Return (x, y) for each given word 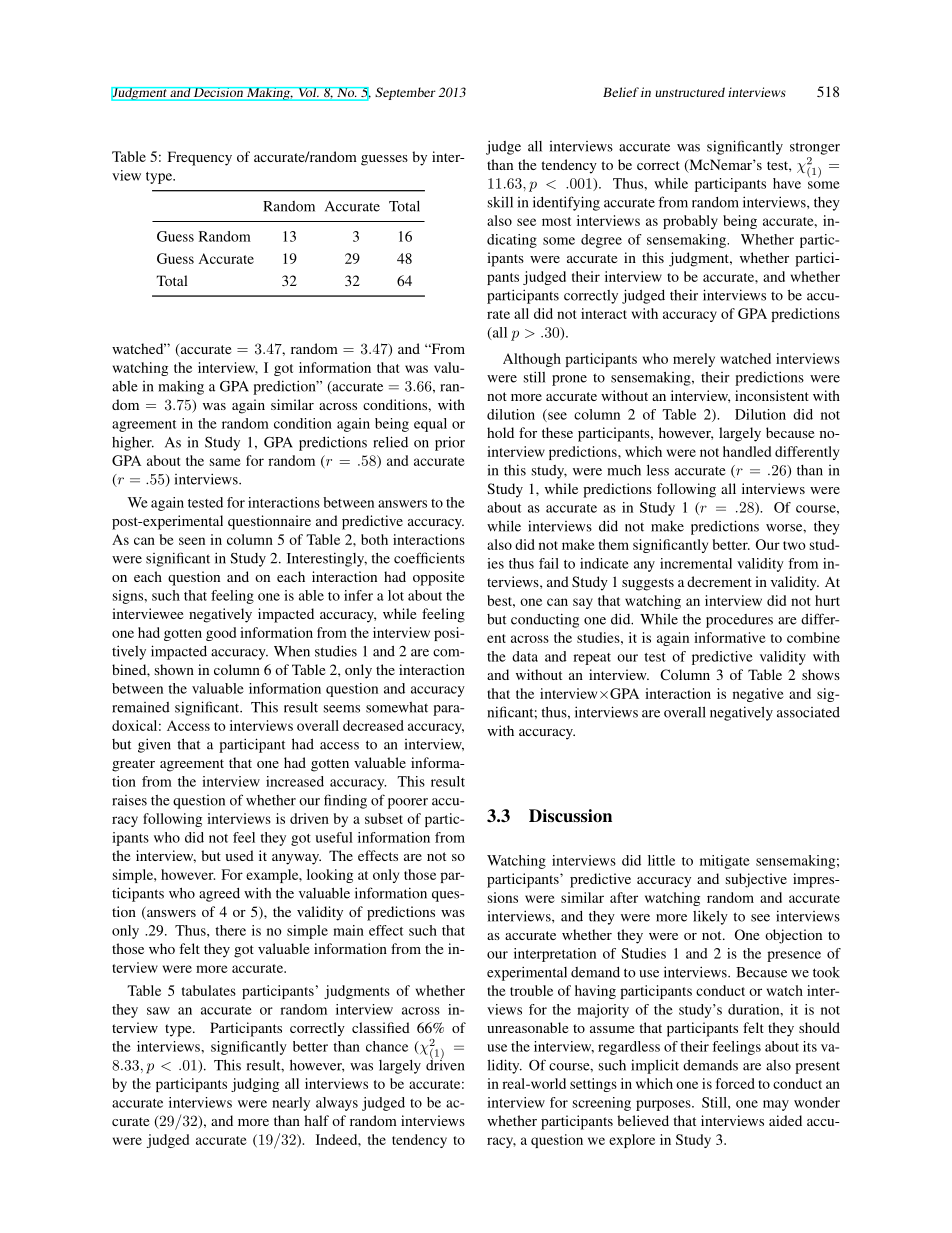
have (787, 183)
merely (694, 360)
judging (255, 1085)
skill (500, 202)
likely (710, 917)
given (154, 745)
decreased (373, 725)
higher (133, 443)
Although (532, 360)
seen (192, 541)
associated (808, 712)
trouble (531, 990)
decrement (719, 581)
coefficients (429, 558)
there (230, 930)
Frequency (200, 158)
